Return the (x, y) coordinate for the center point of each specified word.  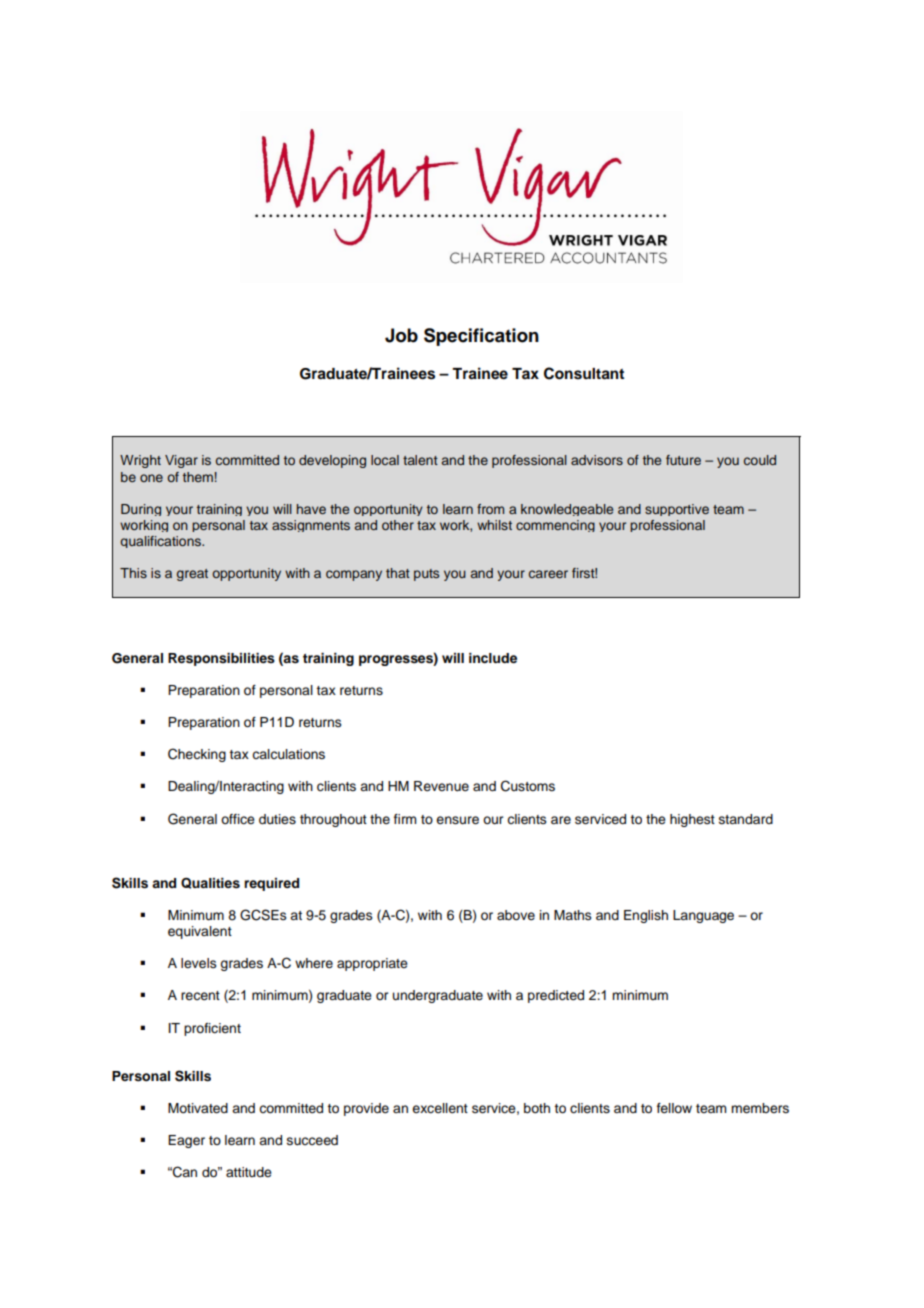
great (192, 575)
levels (199, 963)
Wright (140, 461)
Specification (481, 337)
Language (703, 916)
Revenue (441, 786)
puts (426, 575)
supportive (677, 510)
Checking (197, 755)
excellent (440, 1108)
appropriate (372, 964)
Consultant (584, 373)
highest (692, 820)
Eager (186, 1141)
